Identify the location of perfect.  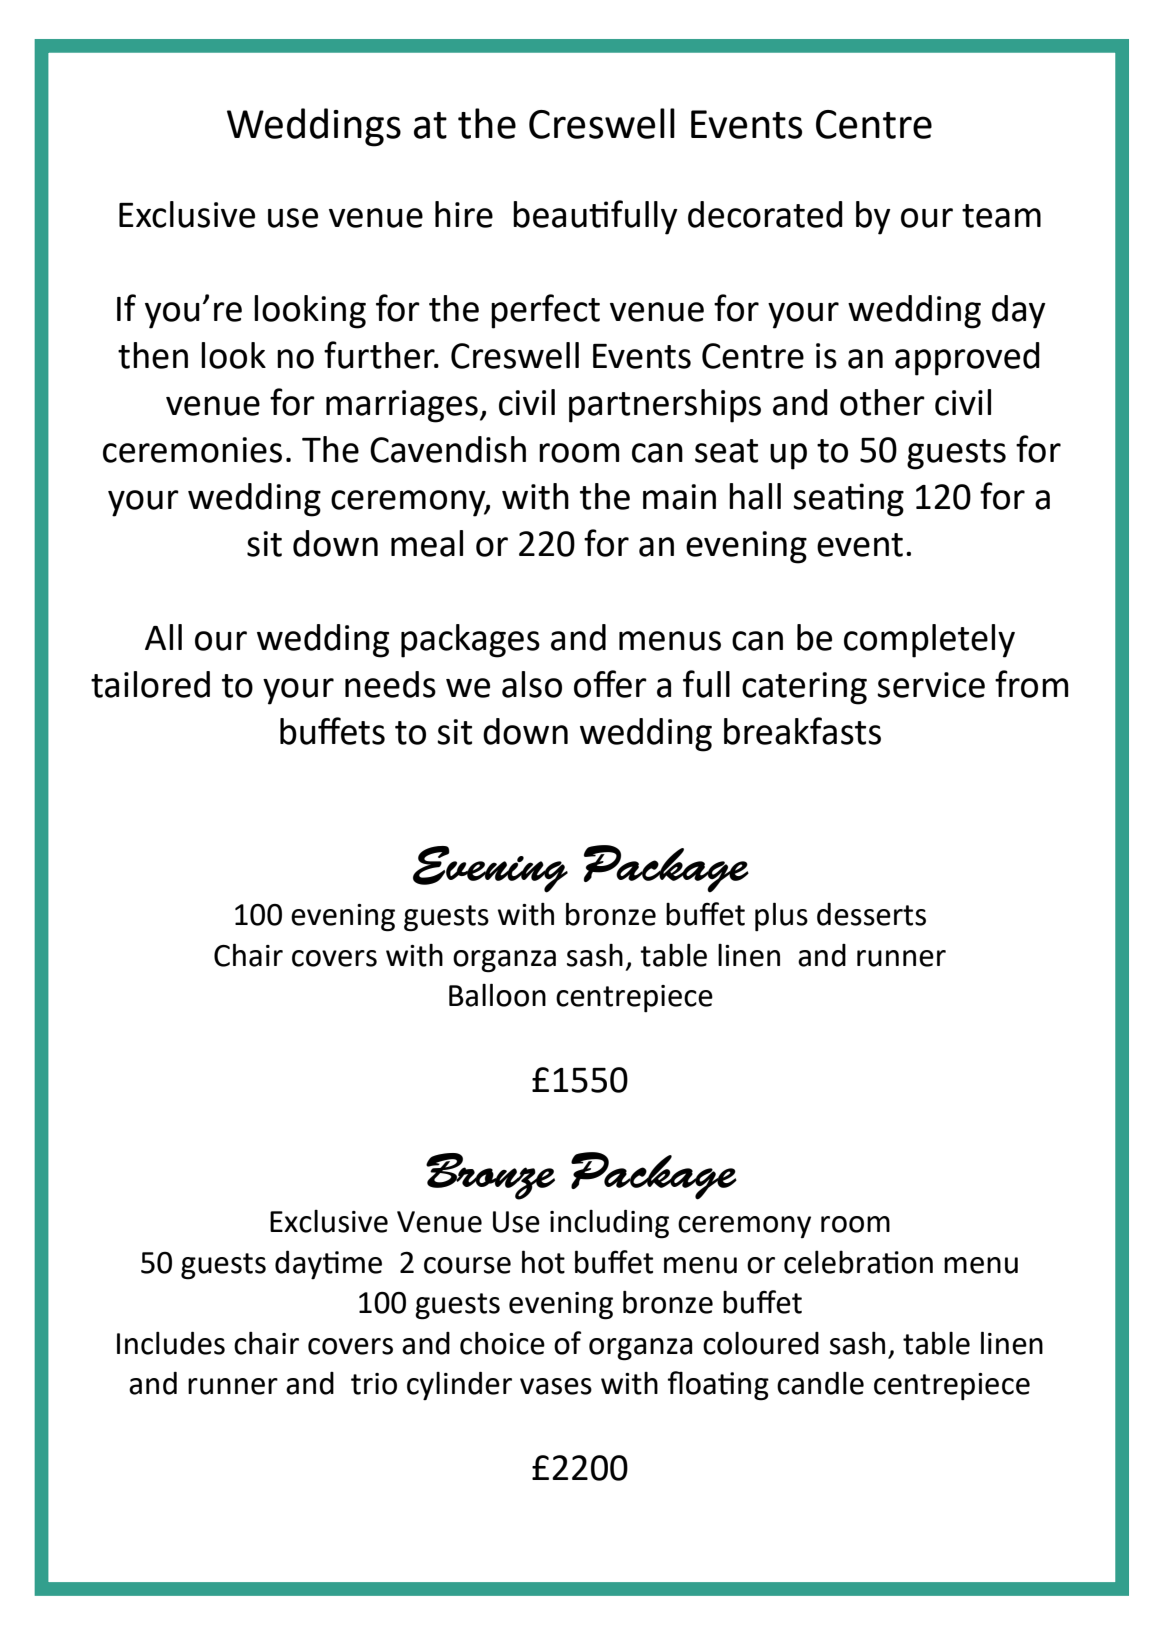
(545, 311).
